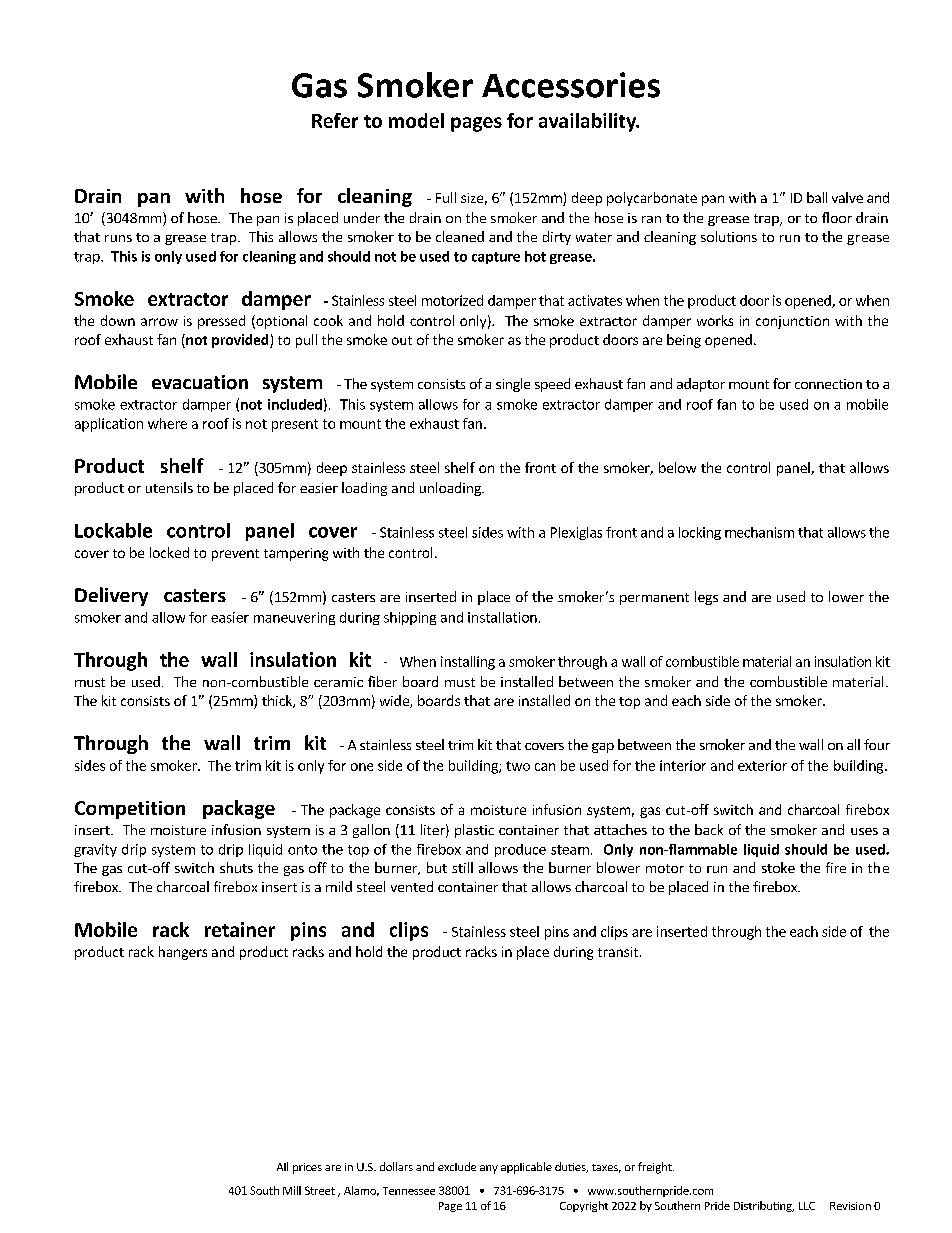 The image size is (952, 1233). I want to click on ball, so click(817, 197).
